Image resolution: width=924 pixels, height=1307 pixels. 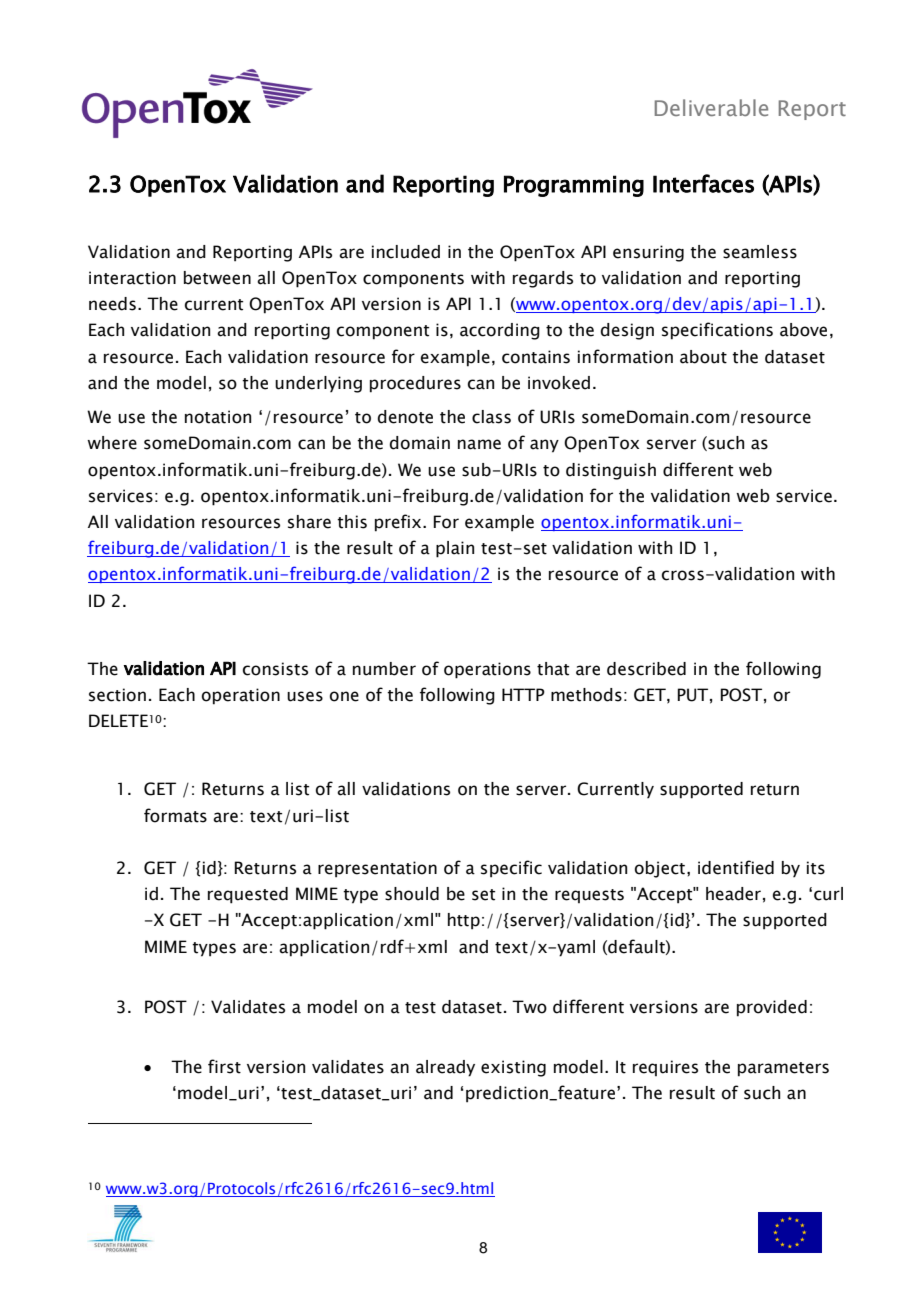 I want to click on Programming, so click(x=574, y=186).
